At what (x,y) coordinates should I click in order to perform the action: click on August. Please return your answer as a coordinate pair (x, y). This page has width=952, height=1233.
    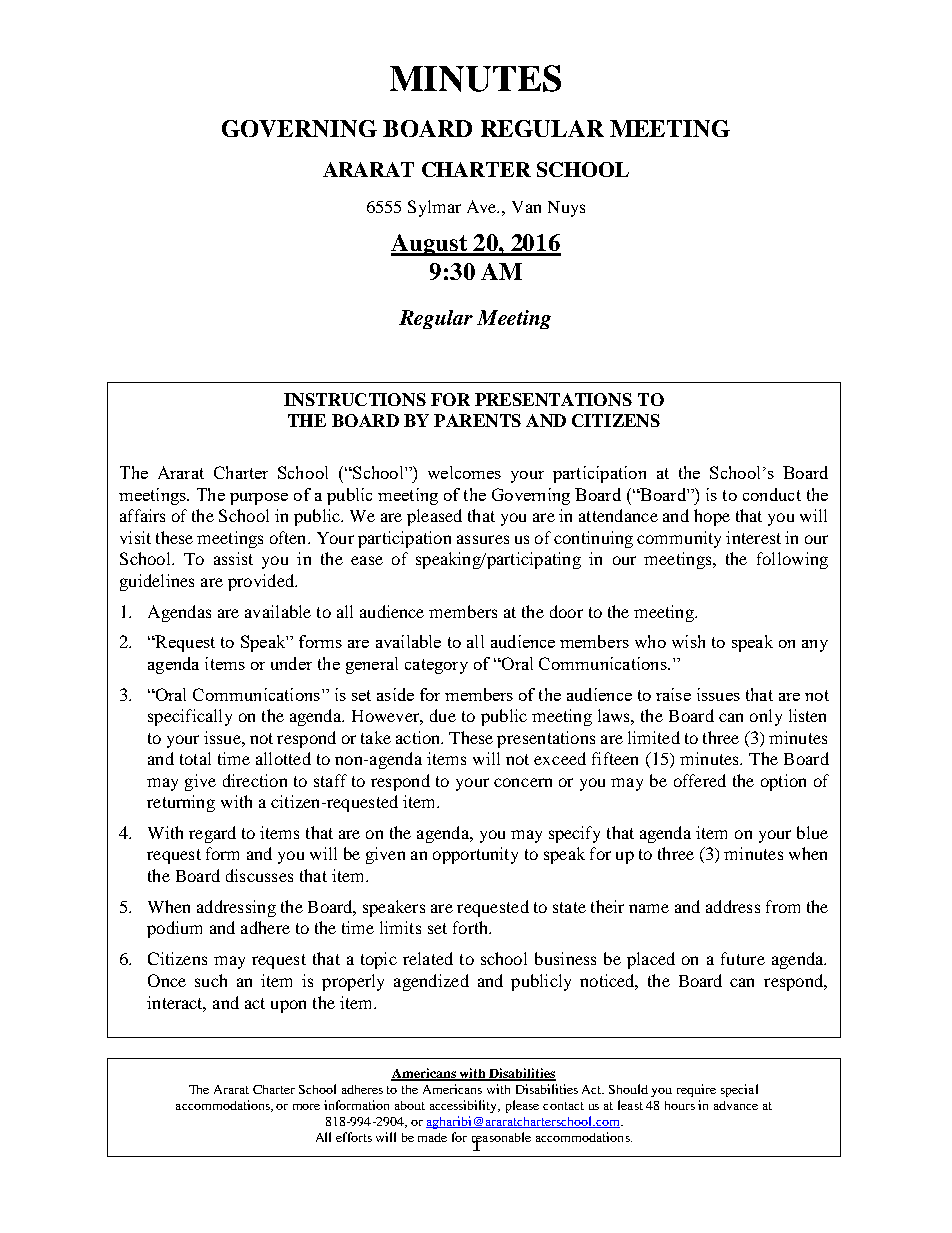
    Looking at the image, I should click on (430, 245).
